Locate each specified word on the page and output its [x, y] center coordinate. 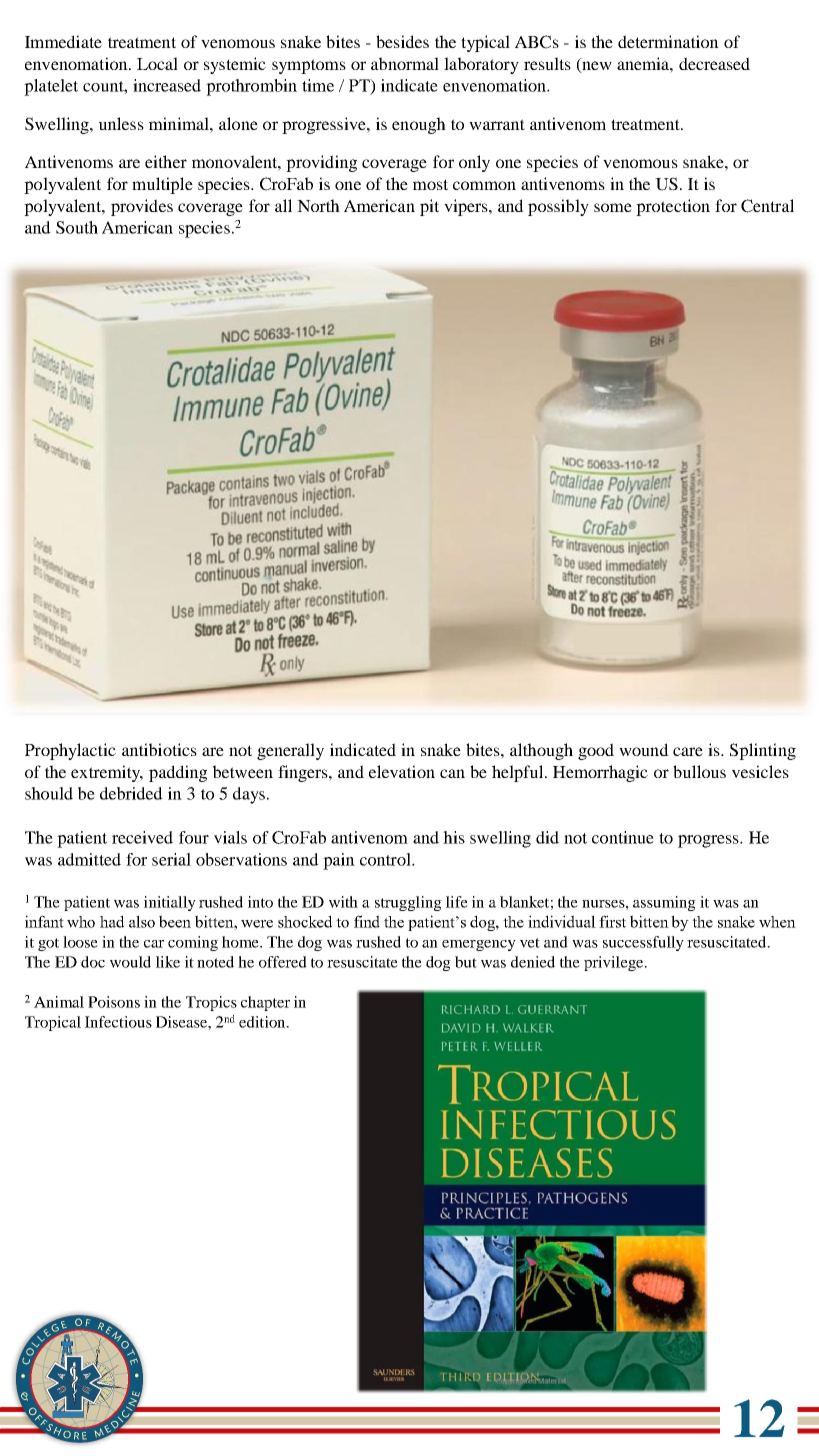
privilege [615, 963]
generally [290, 751]
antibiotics [159, 749]
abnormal [405, 63]
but [466, 962]
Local [157, 63]
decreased [714, 63]
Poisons [114, 1002]
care [688, 751]
